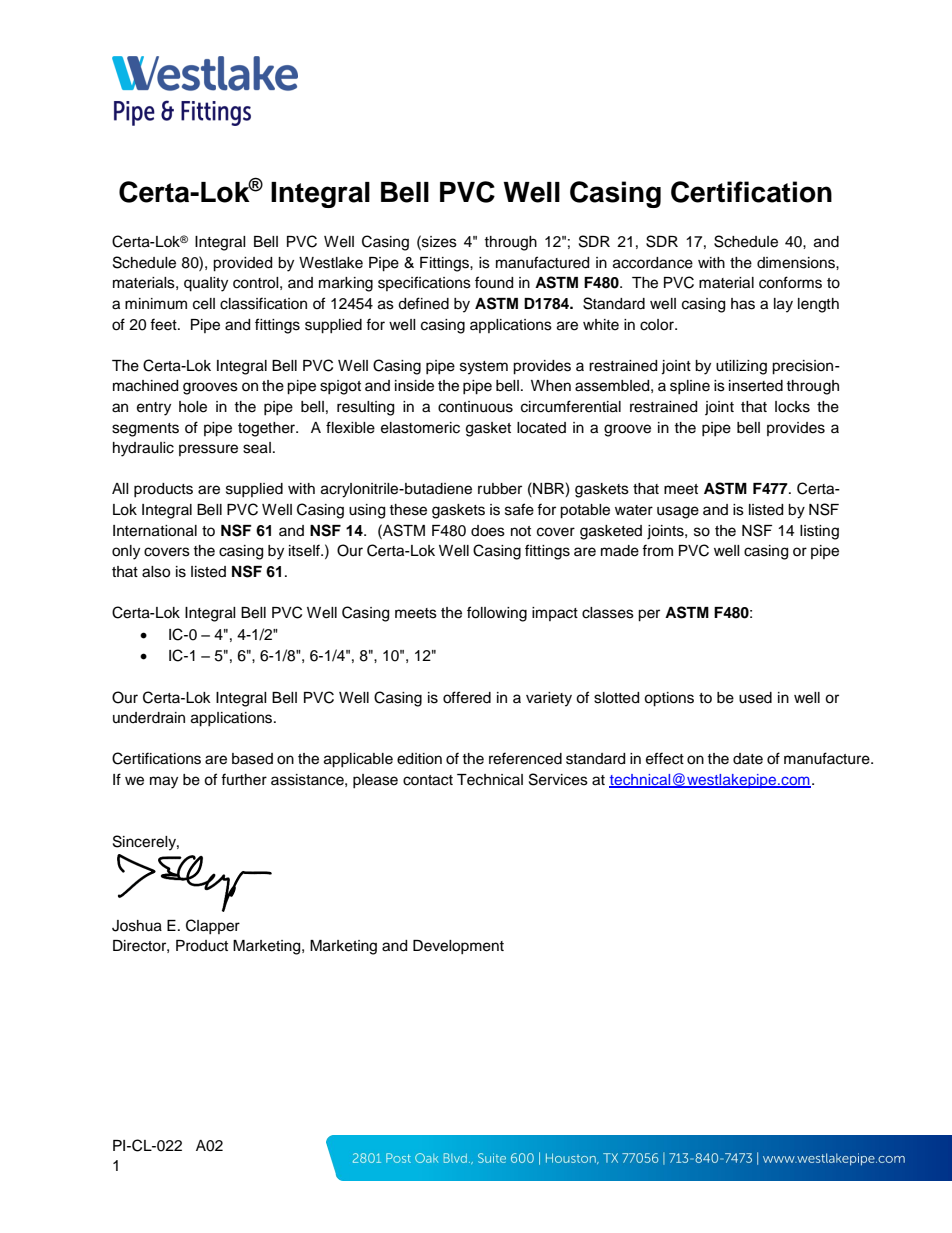 The image size is (952, 1233). Describe the element at coordinates (458, 947) in the page. I see `Development` at that location.
